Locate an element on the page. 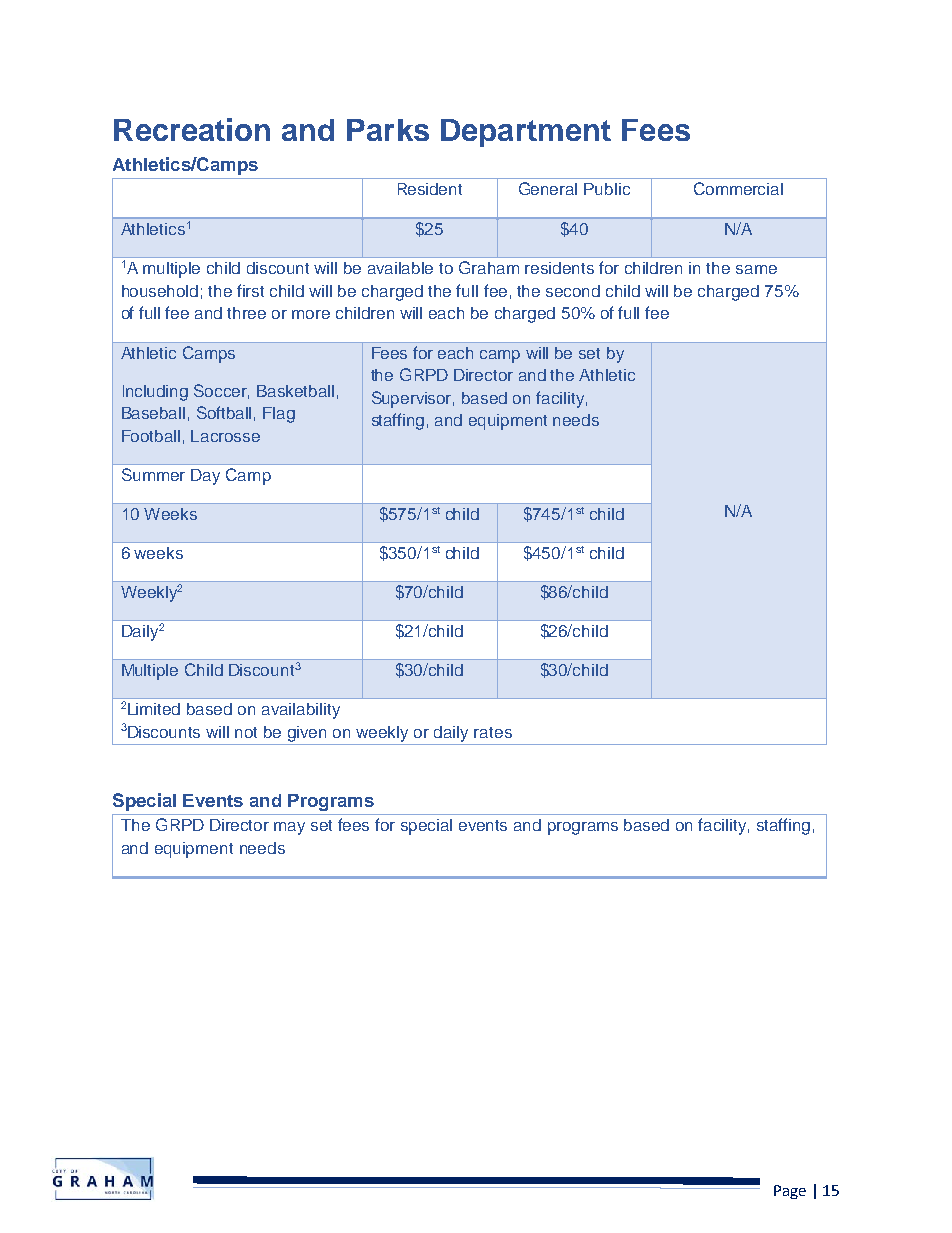  rates is located at coordinates (493, 732).
